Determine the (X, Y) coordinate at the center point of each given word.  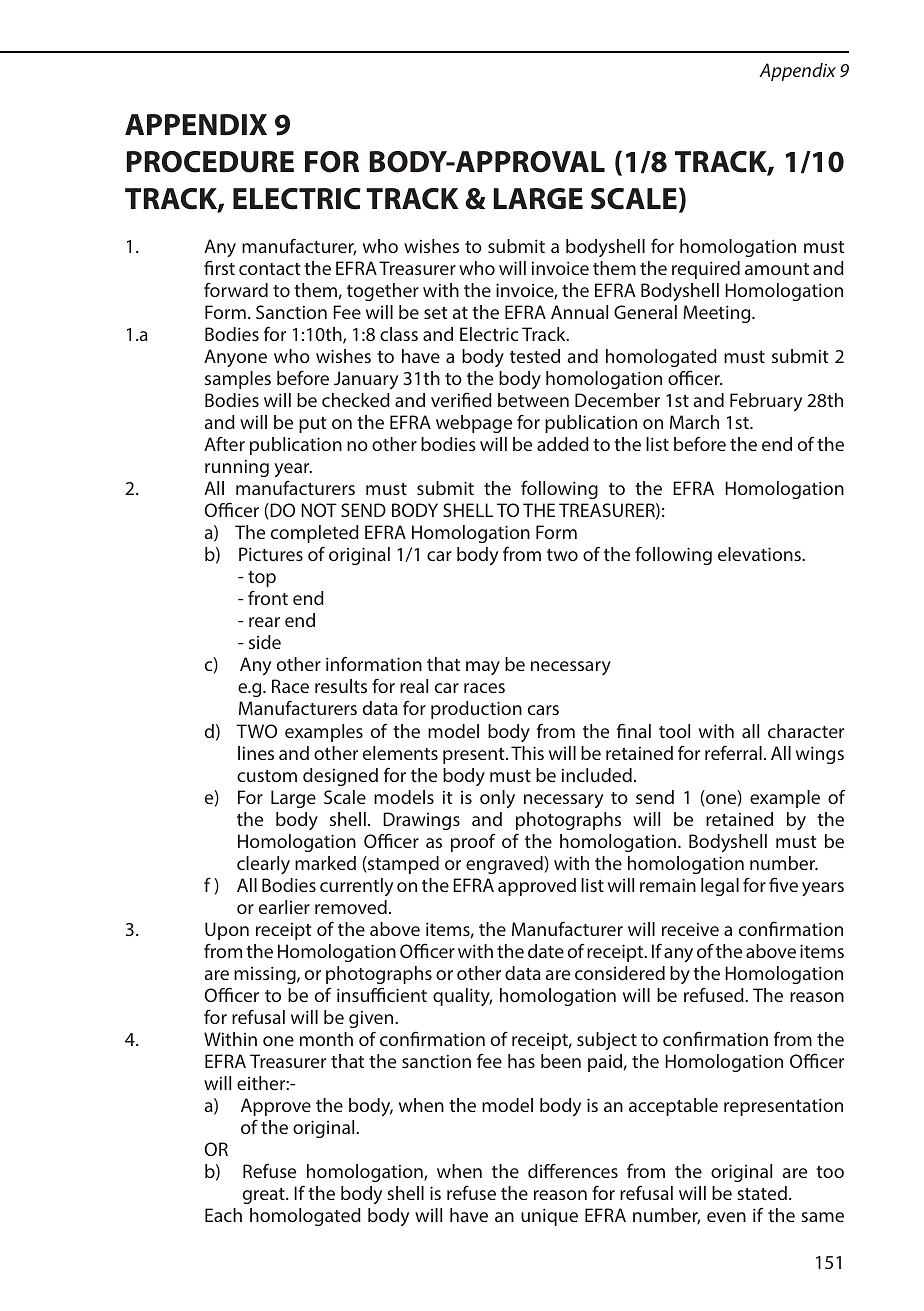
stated (762, 1193)
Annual (579, 312)
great (265, 1196)
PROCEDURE (210, 162)
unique (549, 1217)
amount (777, 269)
